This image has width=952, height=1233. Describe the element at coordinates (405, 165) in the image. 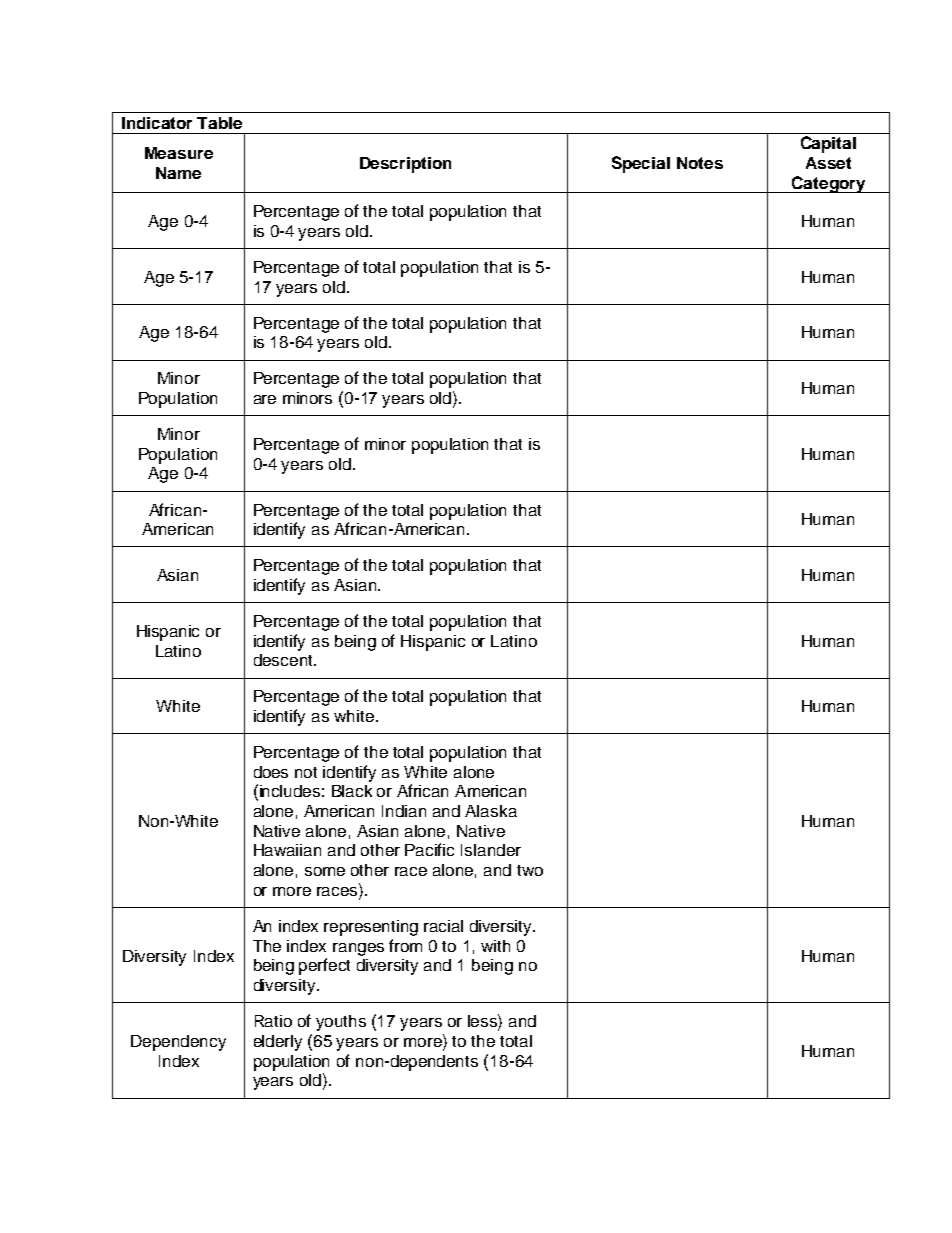

I see `Description` at that location.
